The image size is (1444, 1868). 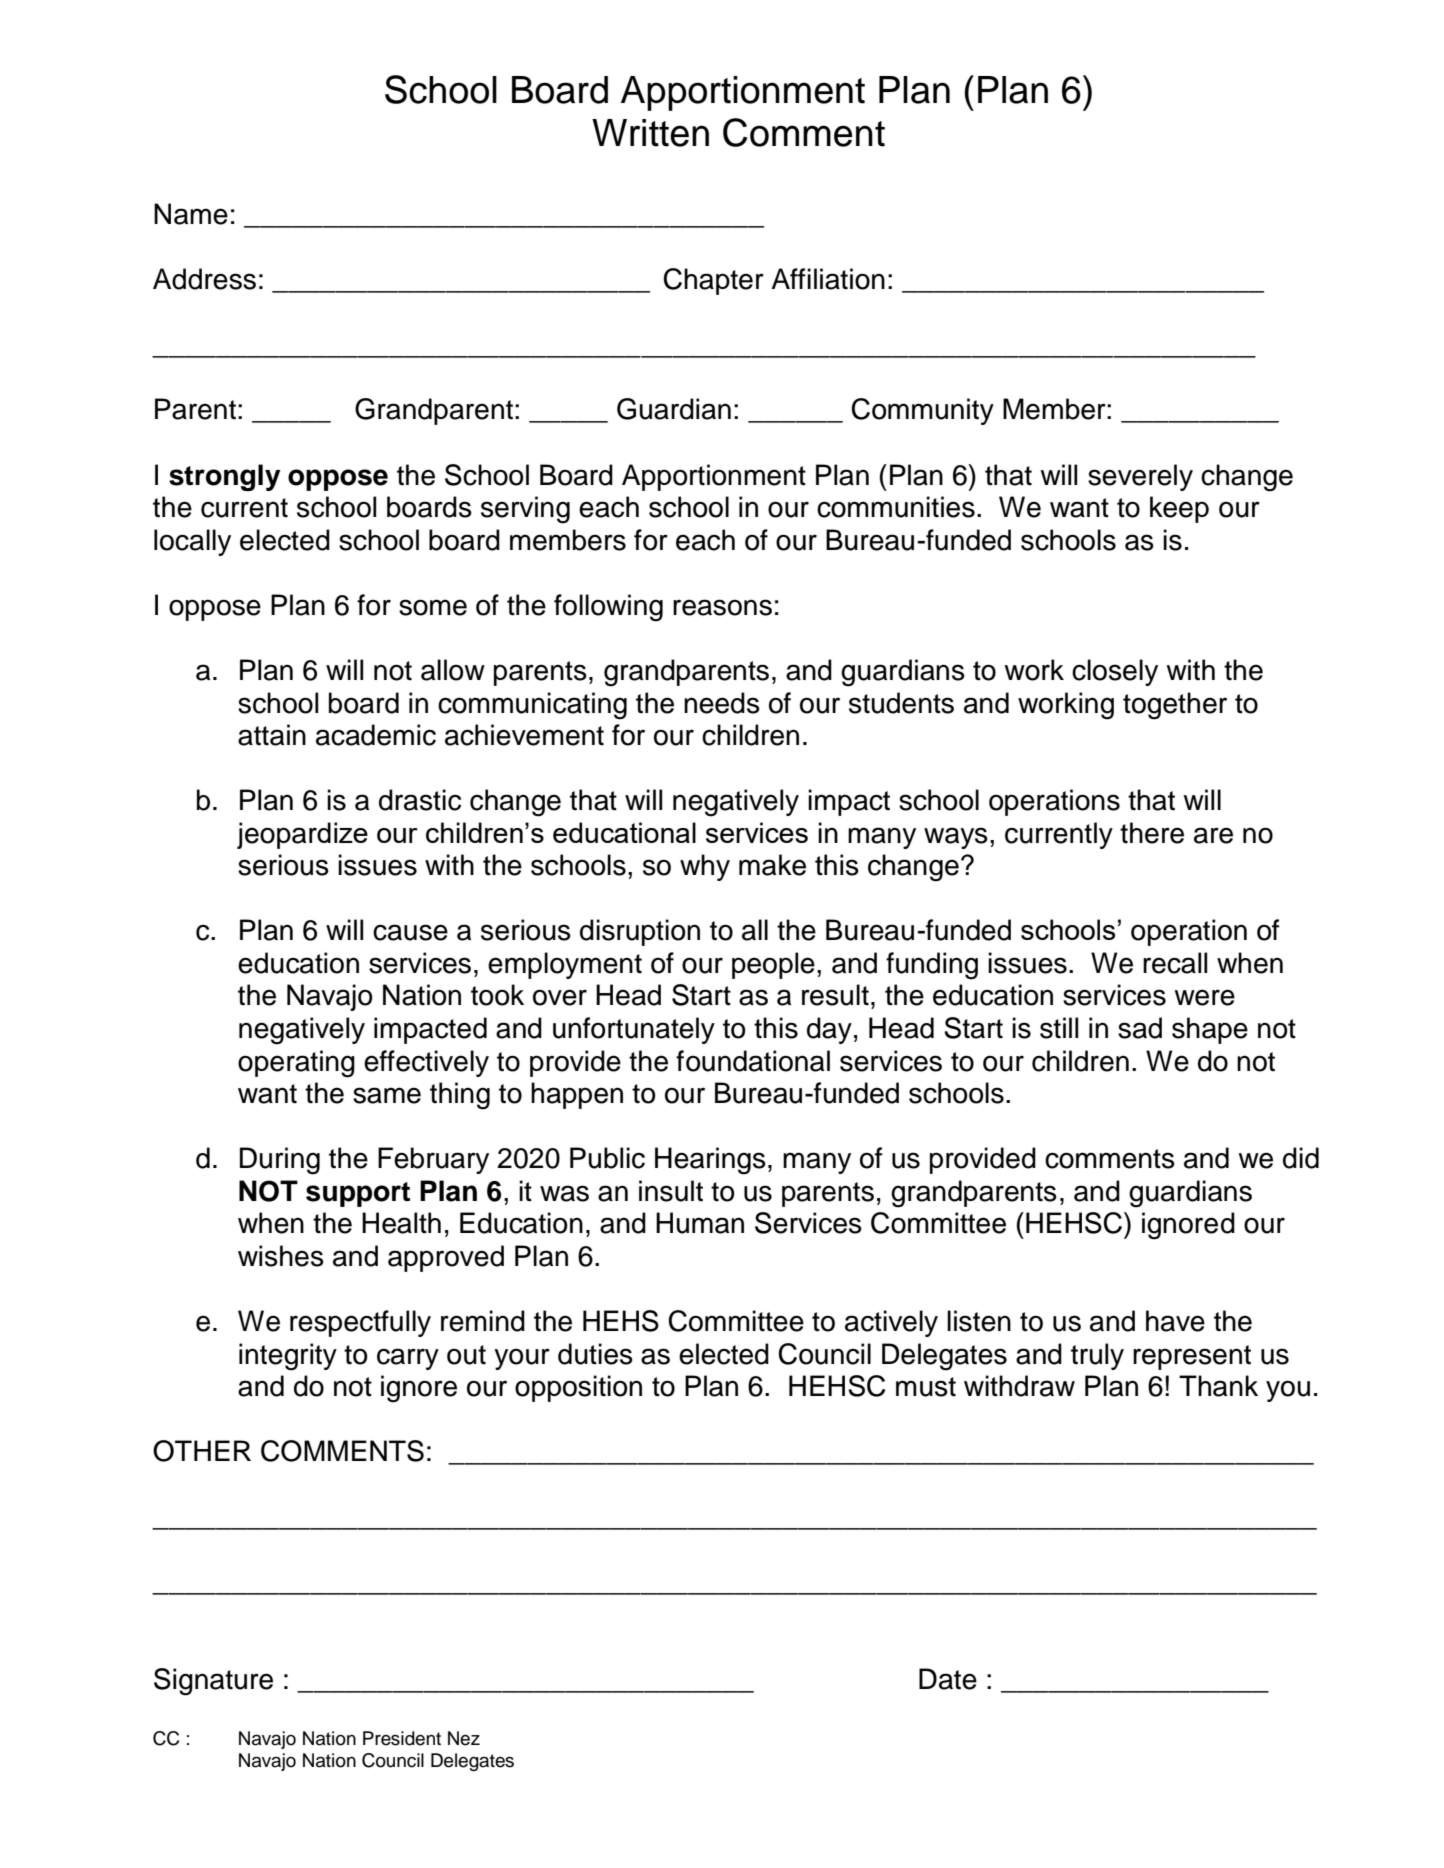 I want to click on Hearings, so click(x=710, y=1161).
